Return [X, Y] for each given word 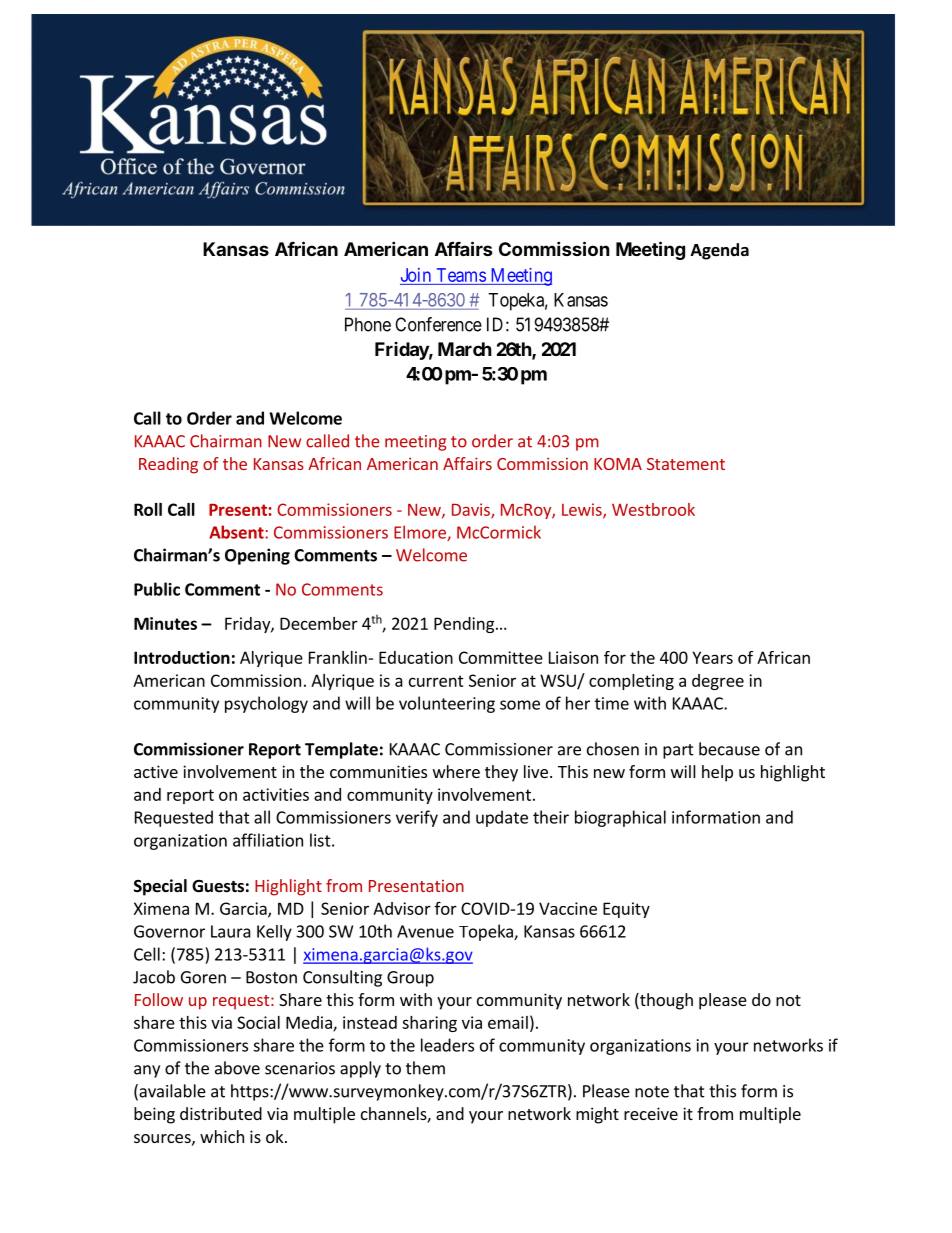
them [425, 1068]
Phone [368, 324]
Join [416, 275]
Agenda [720, 251]
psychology [266, 704]
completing [631, 682]
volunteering [447, 704]
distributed [221, 1113]
